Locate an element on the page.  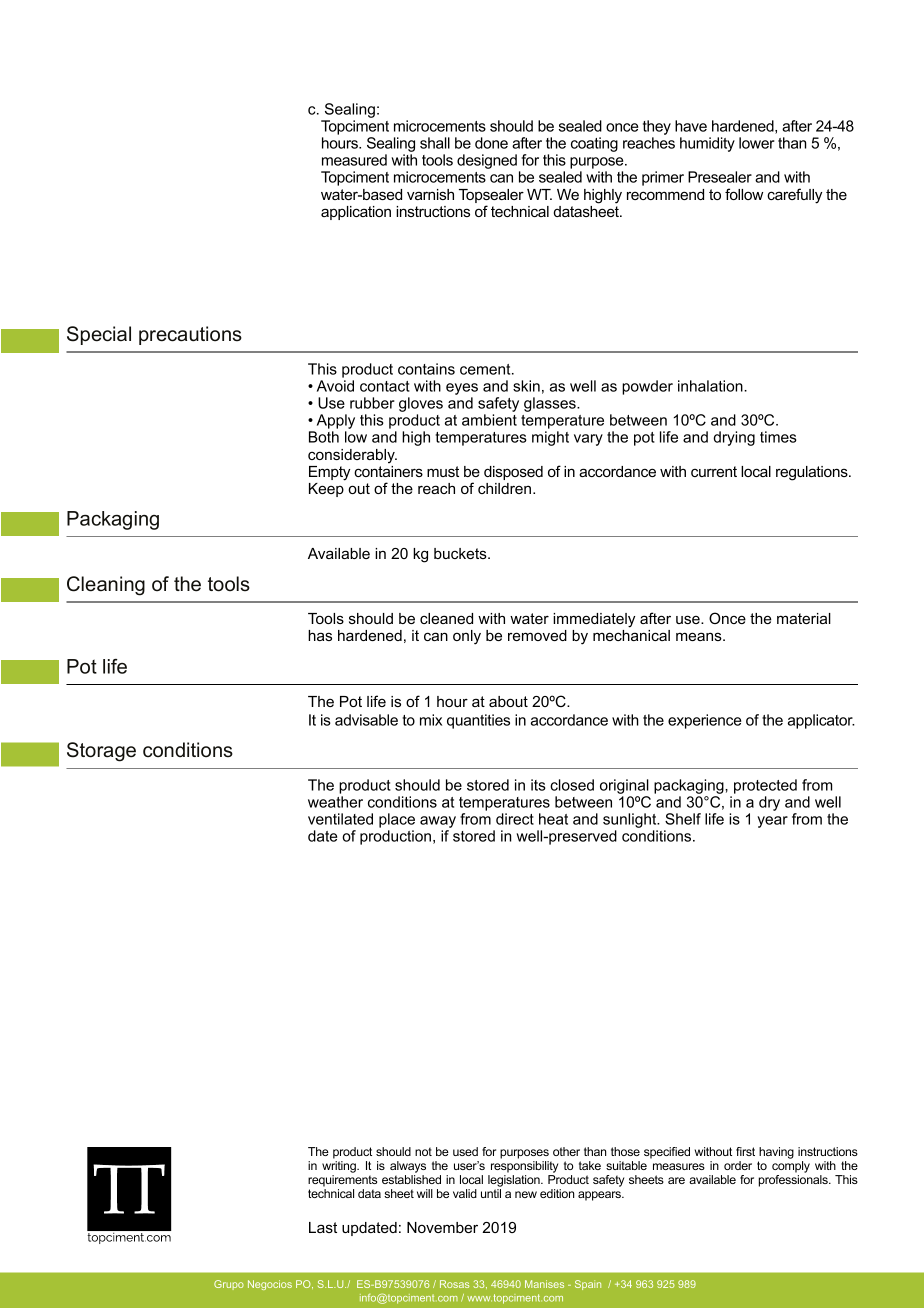
experience is located at coordinates (704, 721).
